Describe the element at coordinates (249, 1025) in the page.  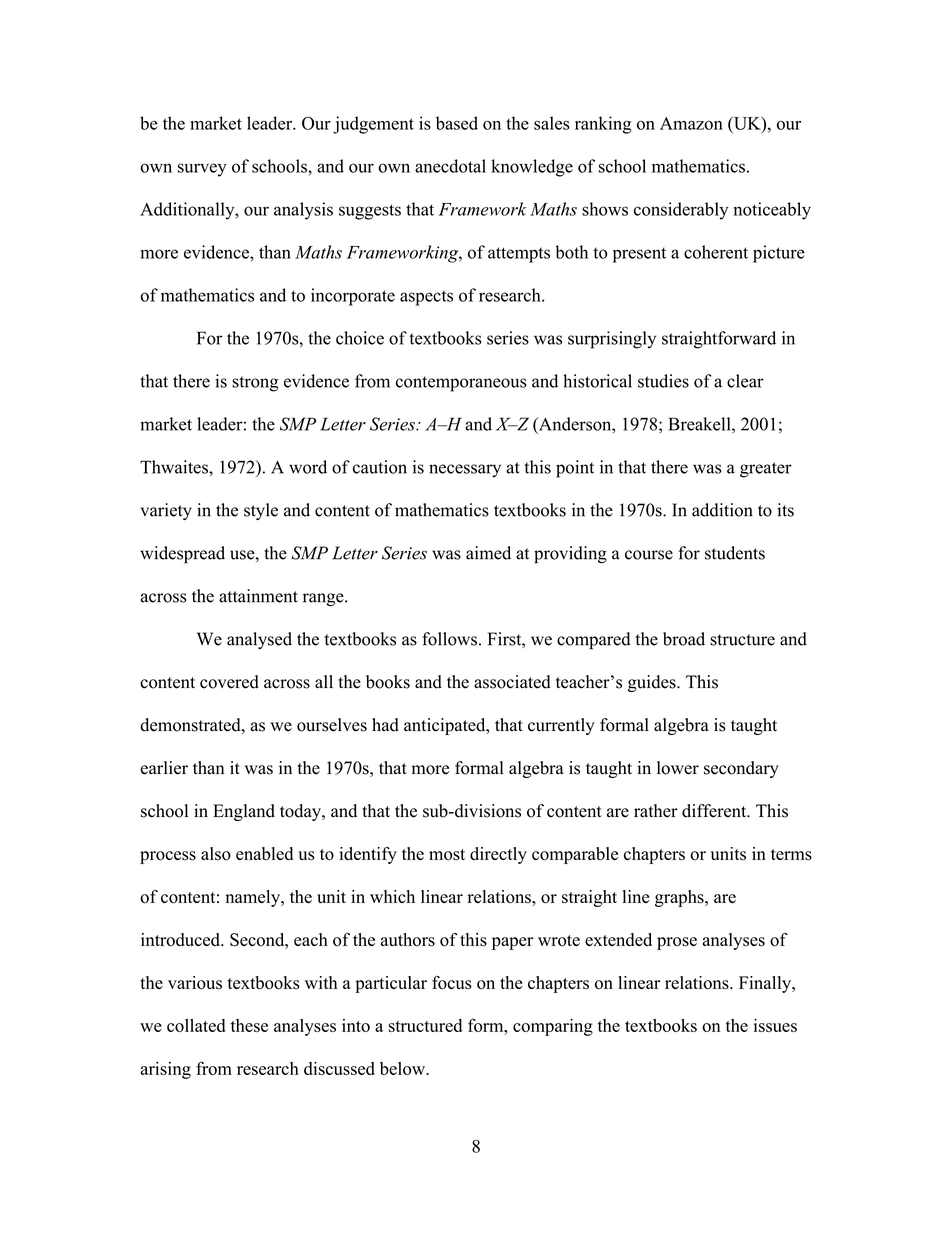
I see `these` at that location.
